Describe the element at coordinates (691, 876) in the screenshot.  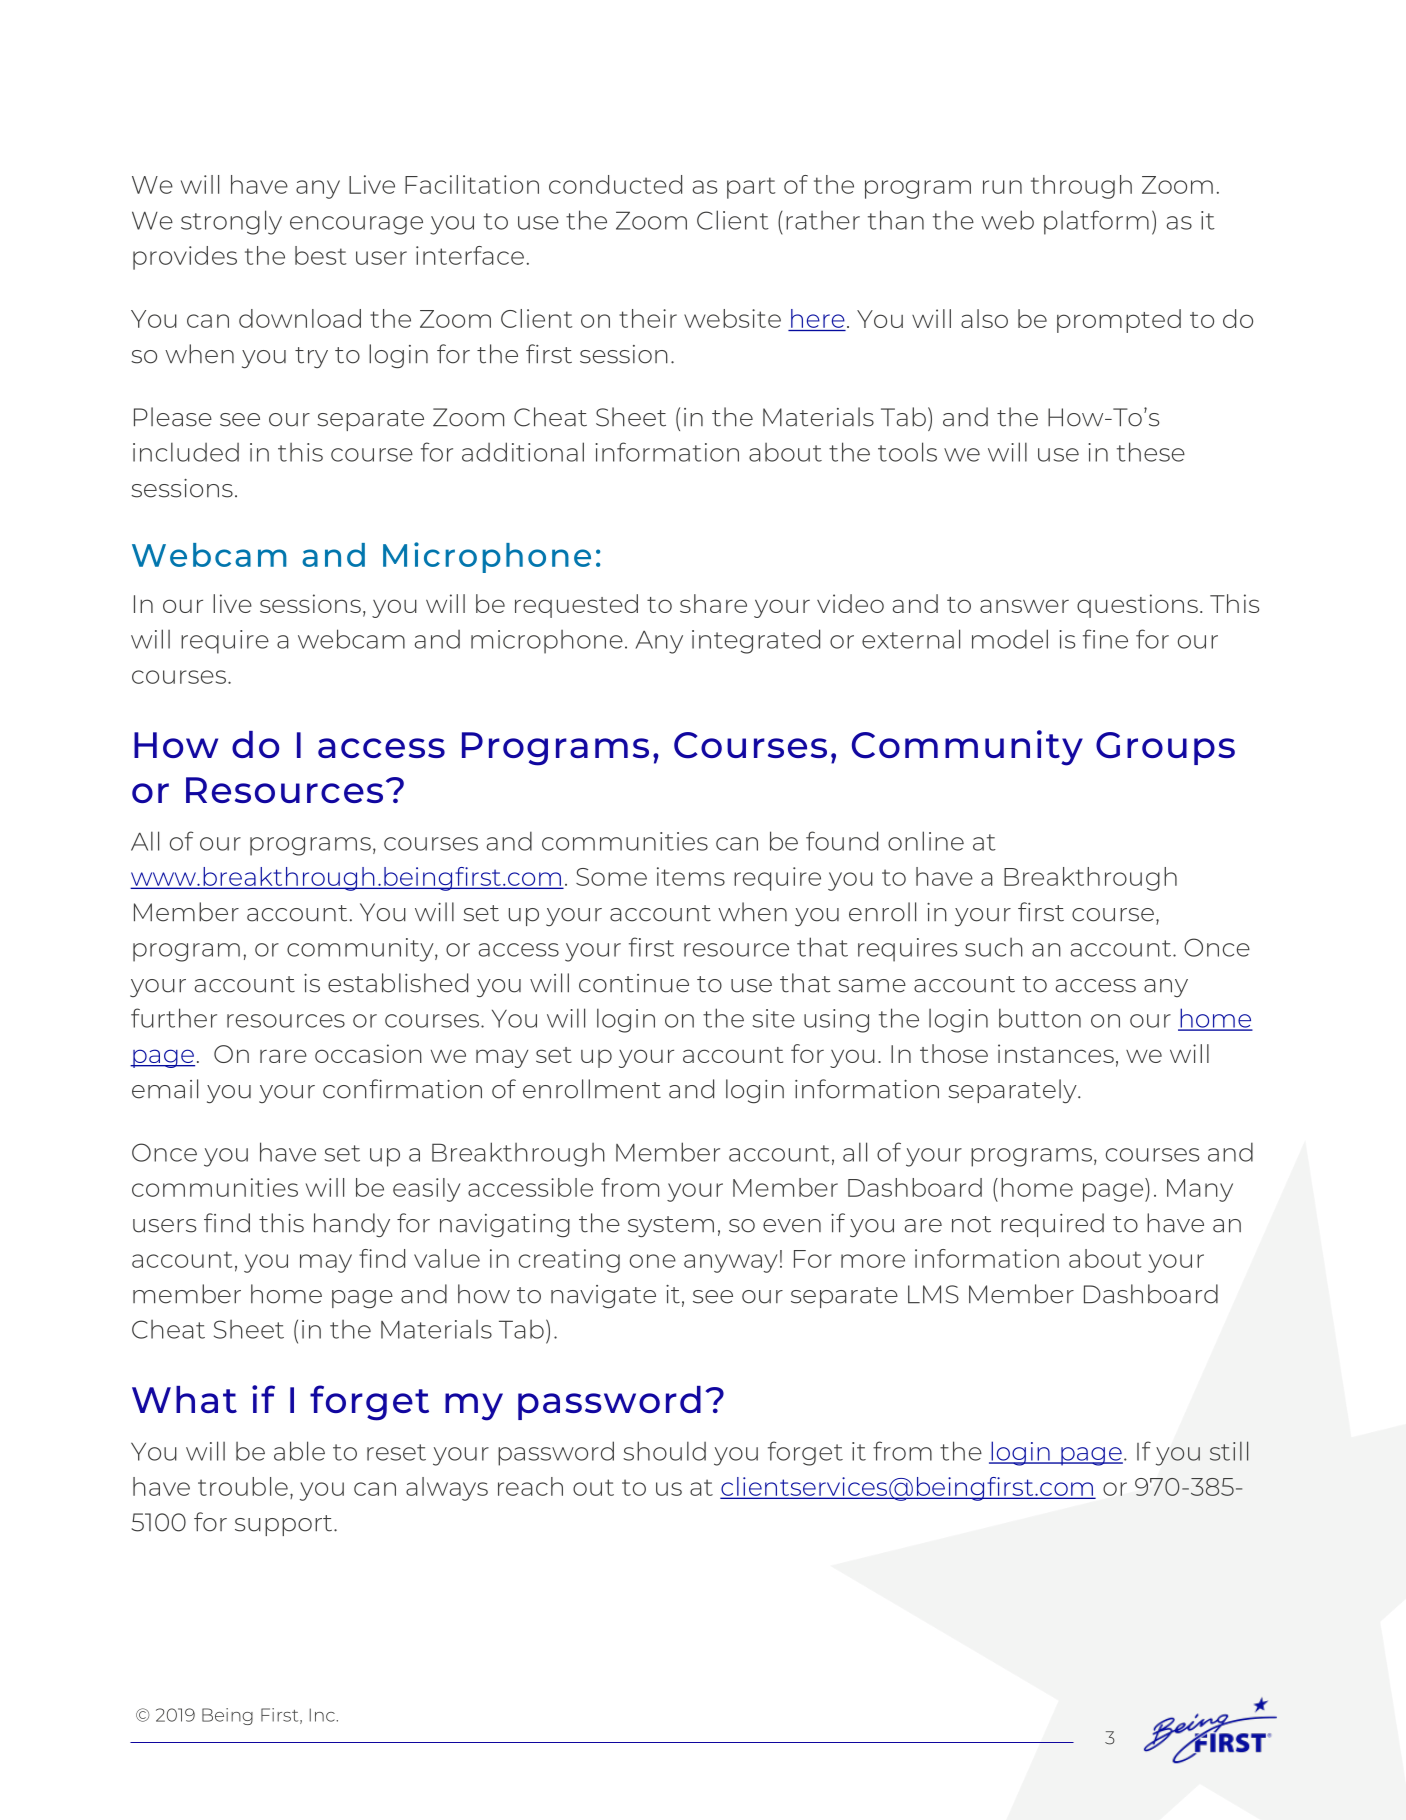
I see `items` at that location.
